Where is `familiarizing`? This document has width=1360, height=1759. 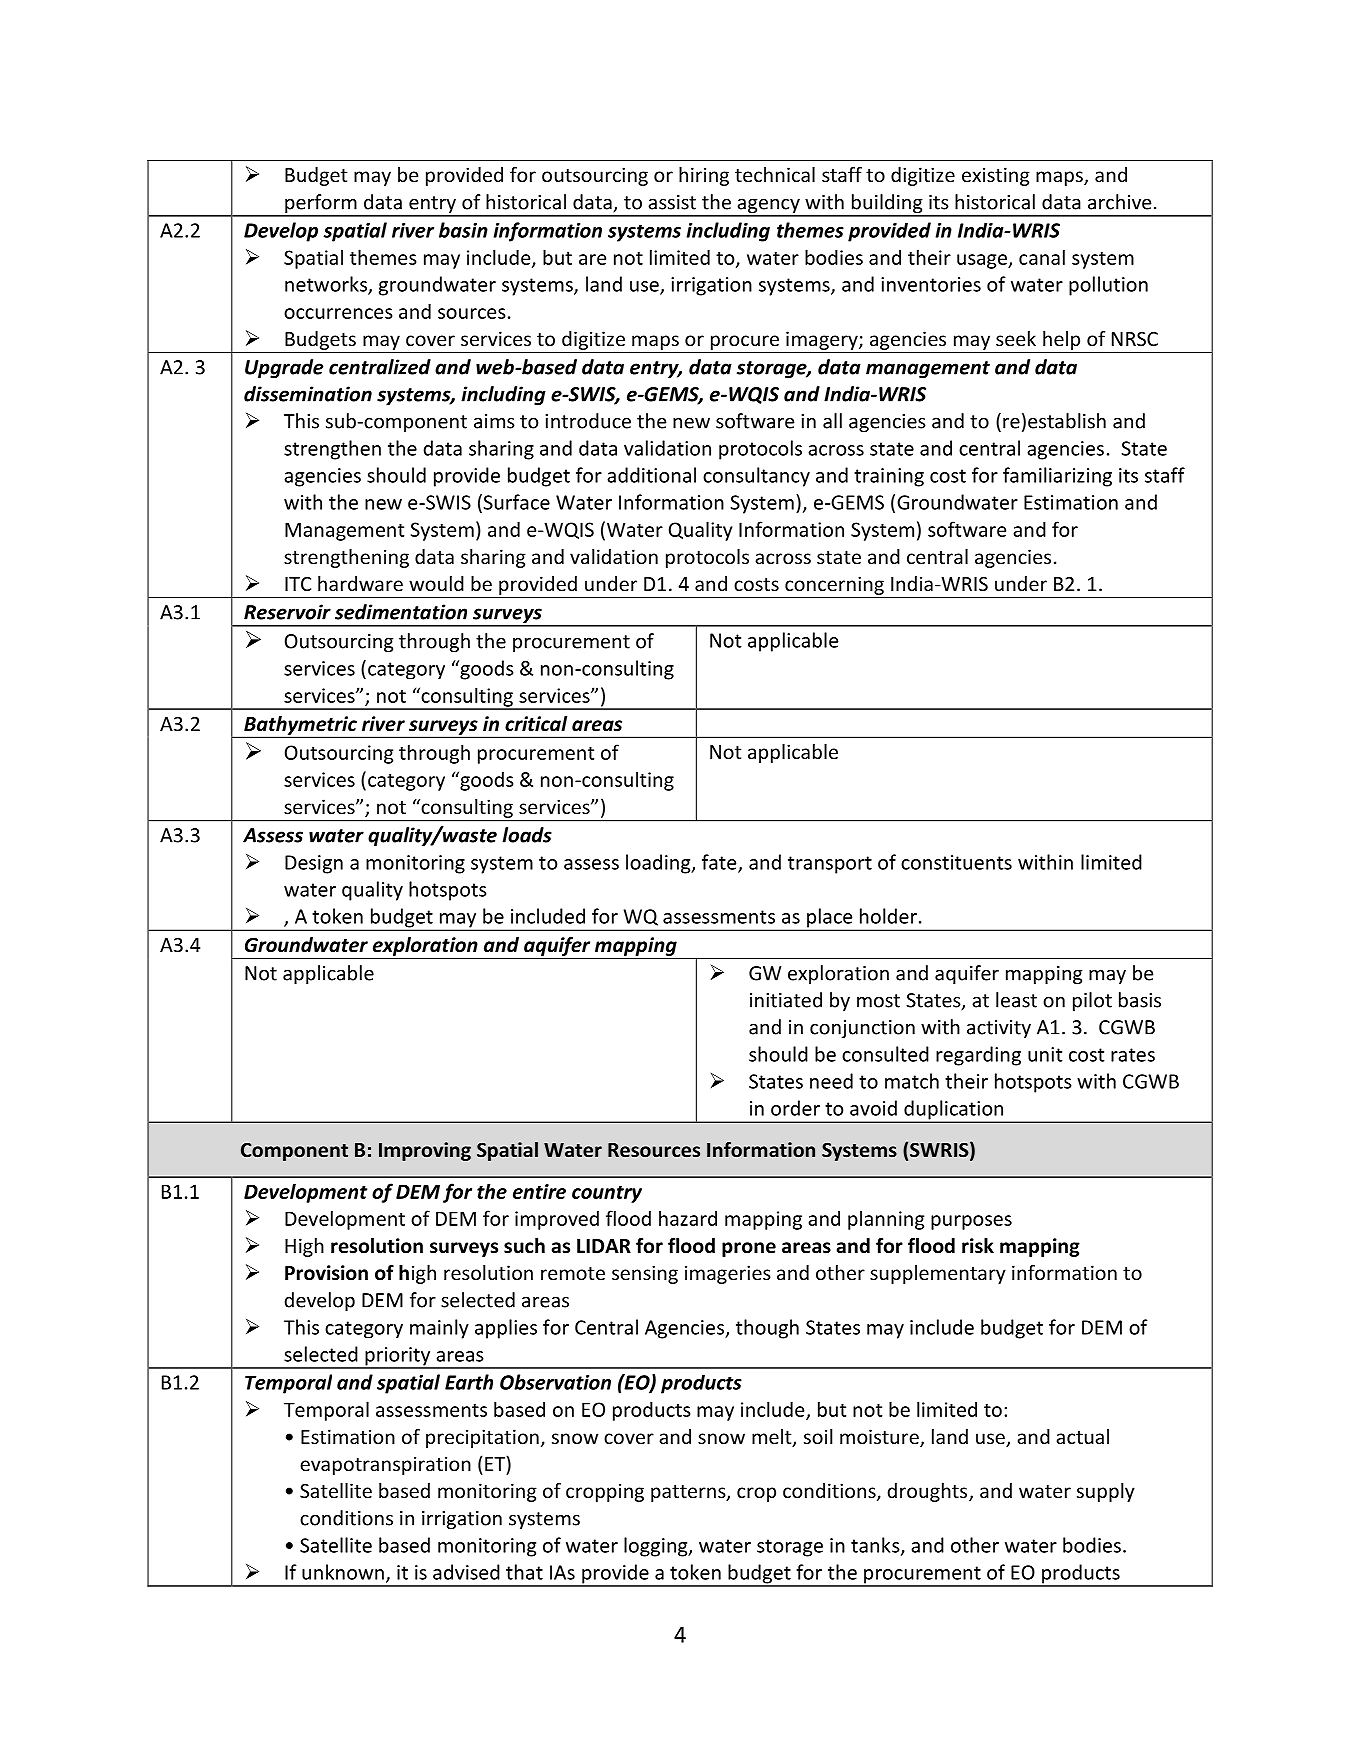 familiarizing is located at coordinates (1057, 477).
